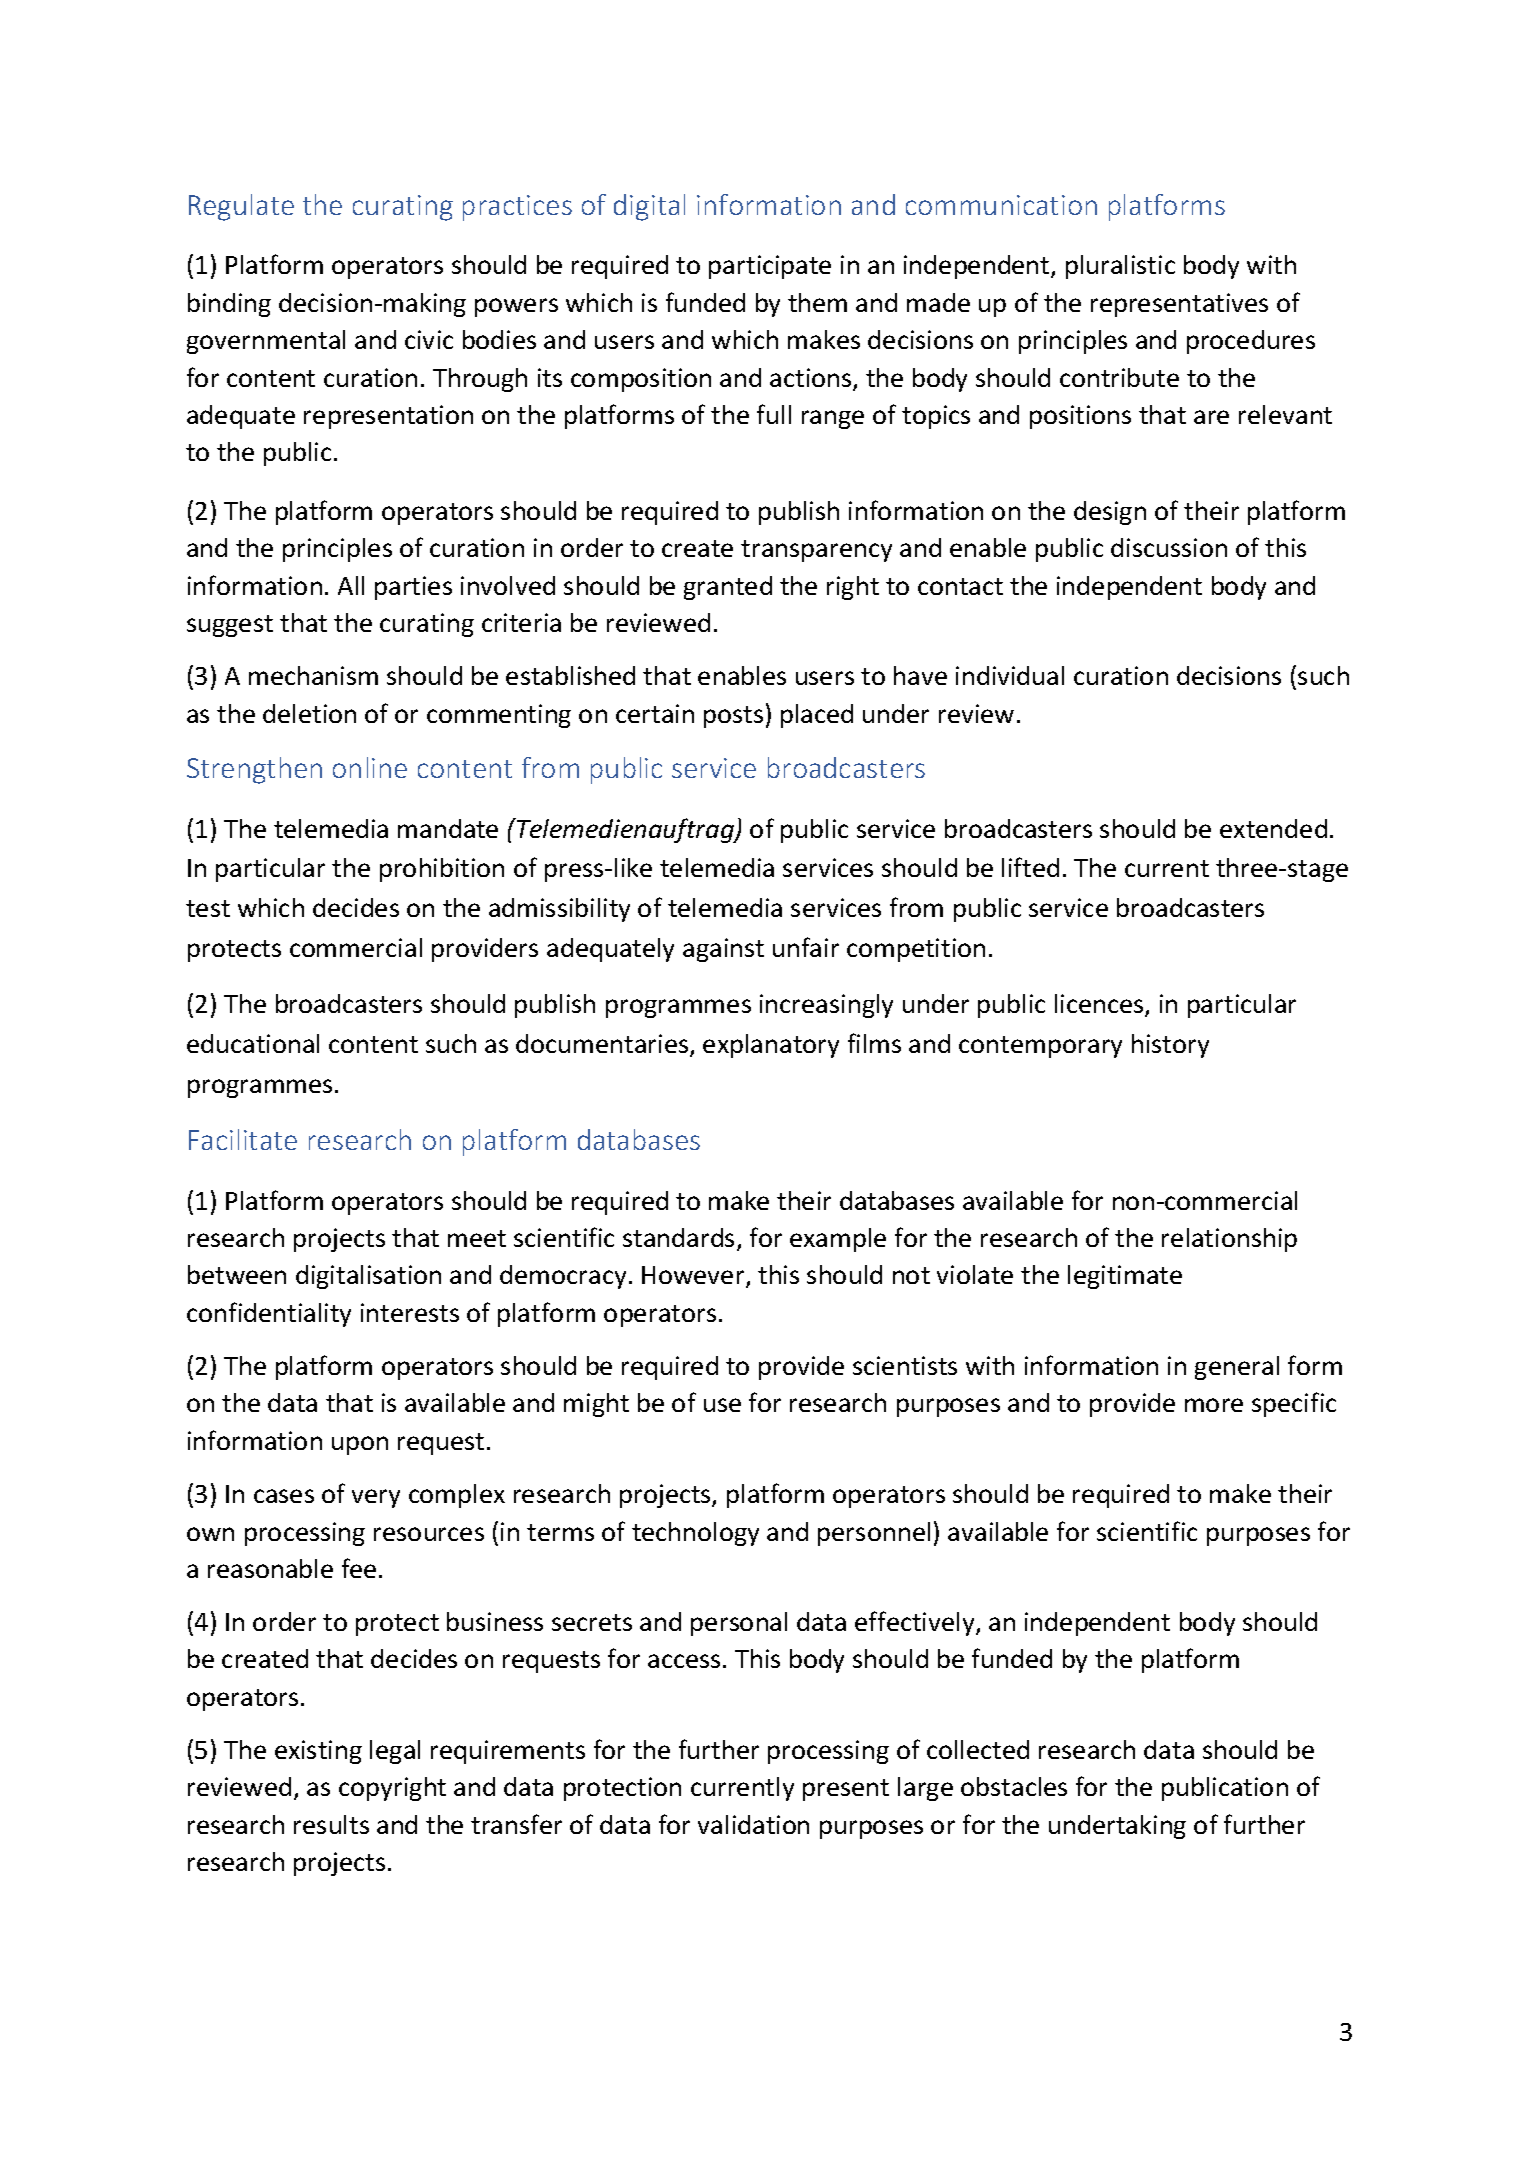 The image size is (1540, 2177). I want to click on educational, so click(253, 1043).
